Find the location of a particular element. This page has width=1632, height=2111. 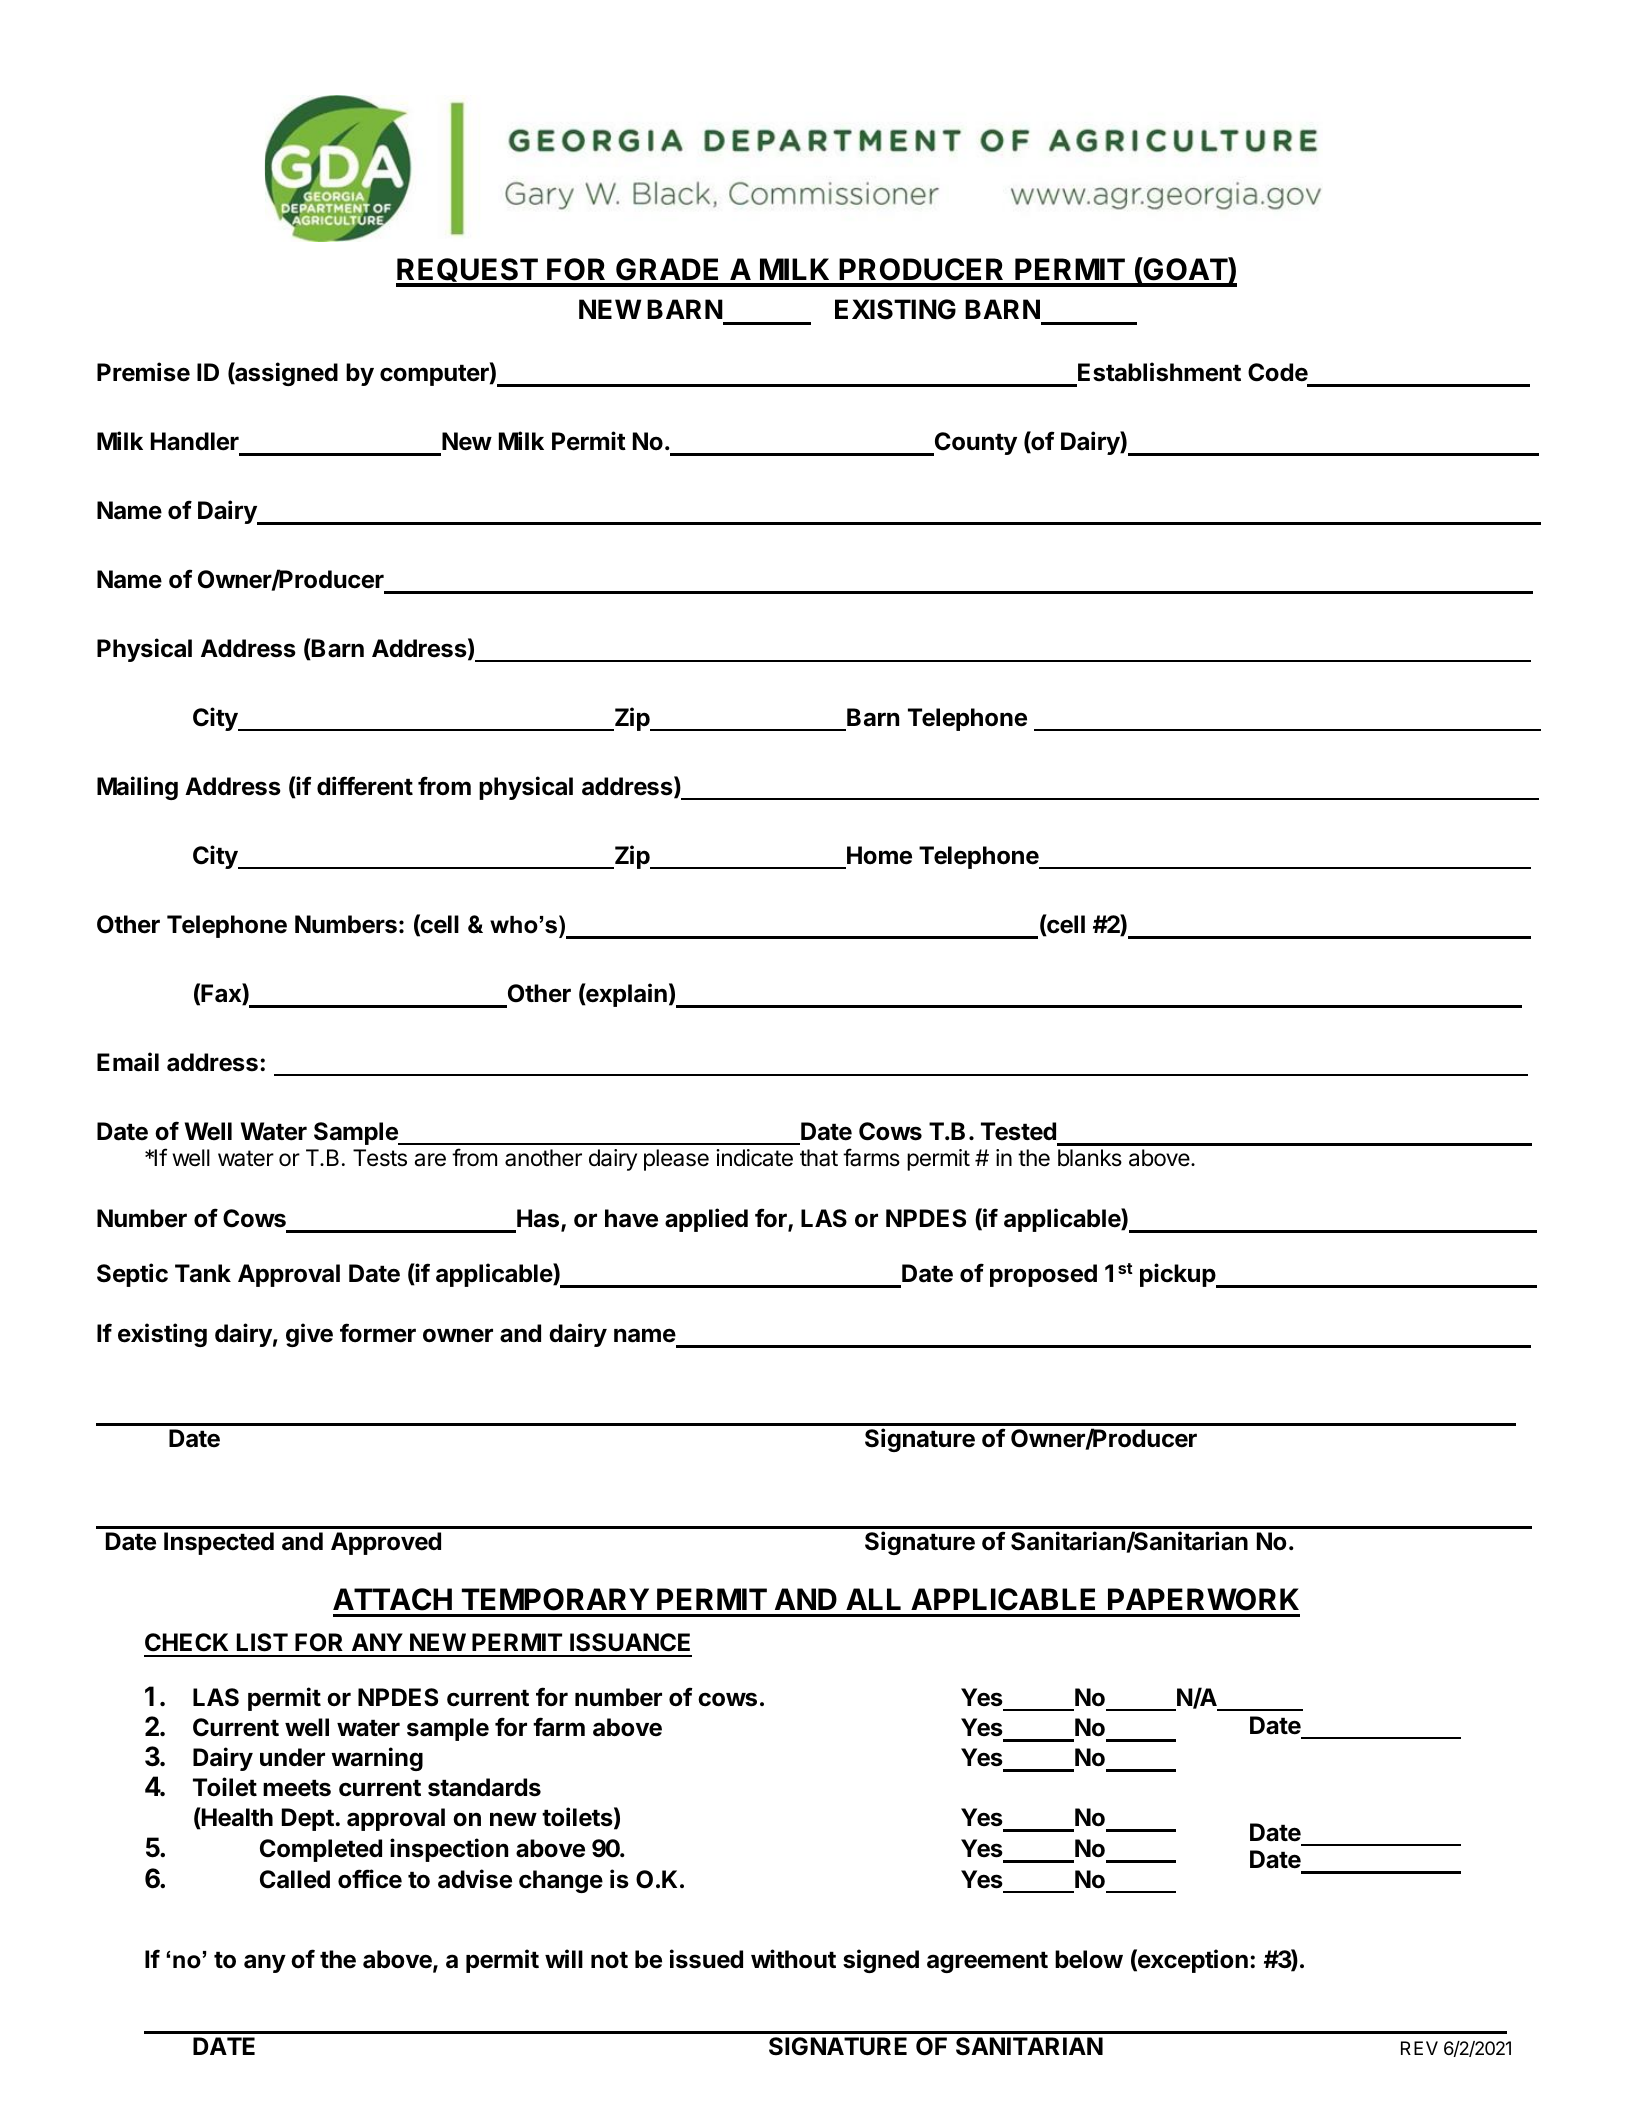

applied is located at coordinates (706, 1220).
